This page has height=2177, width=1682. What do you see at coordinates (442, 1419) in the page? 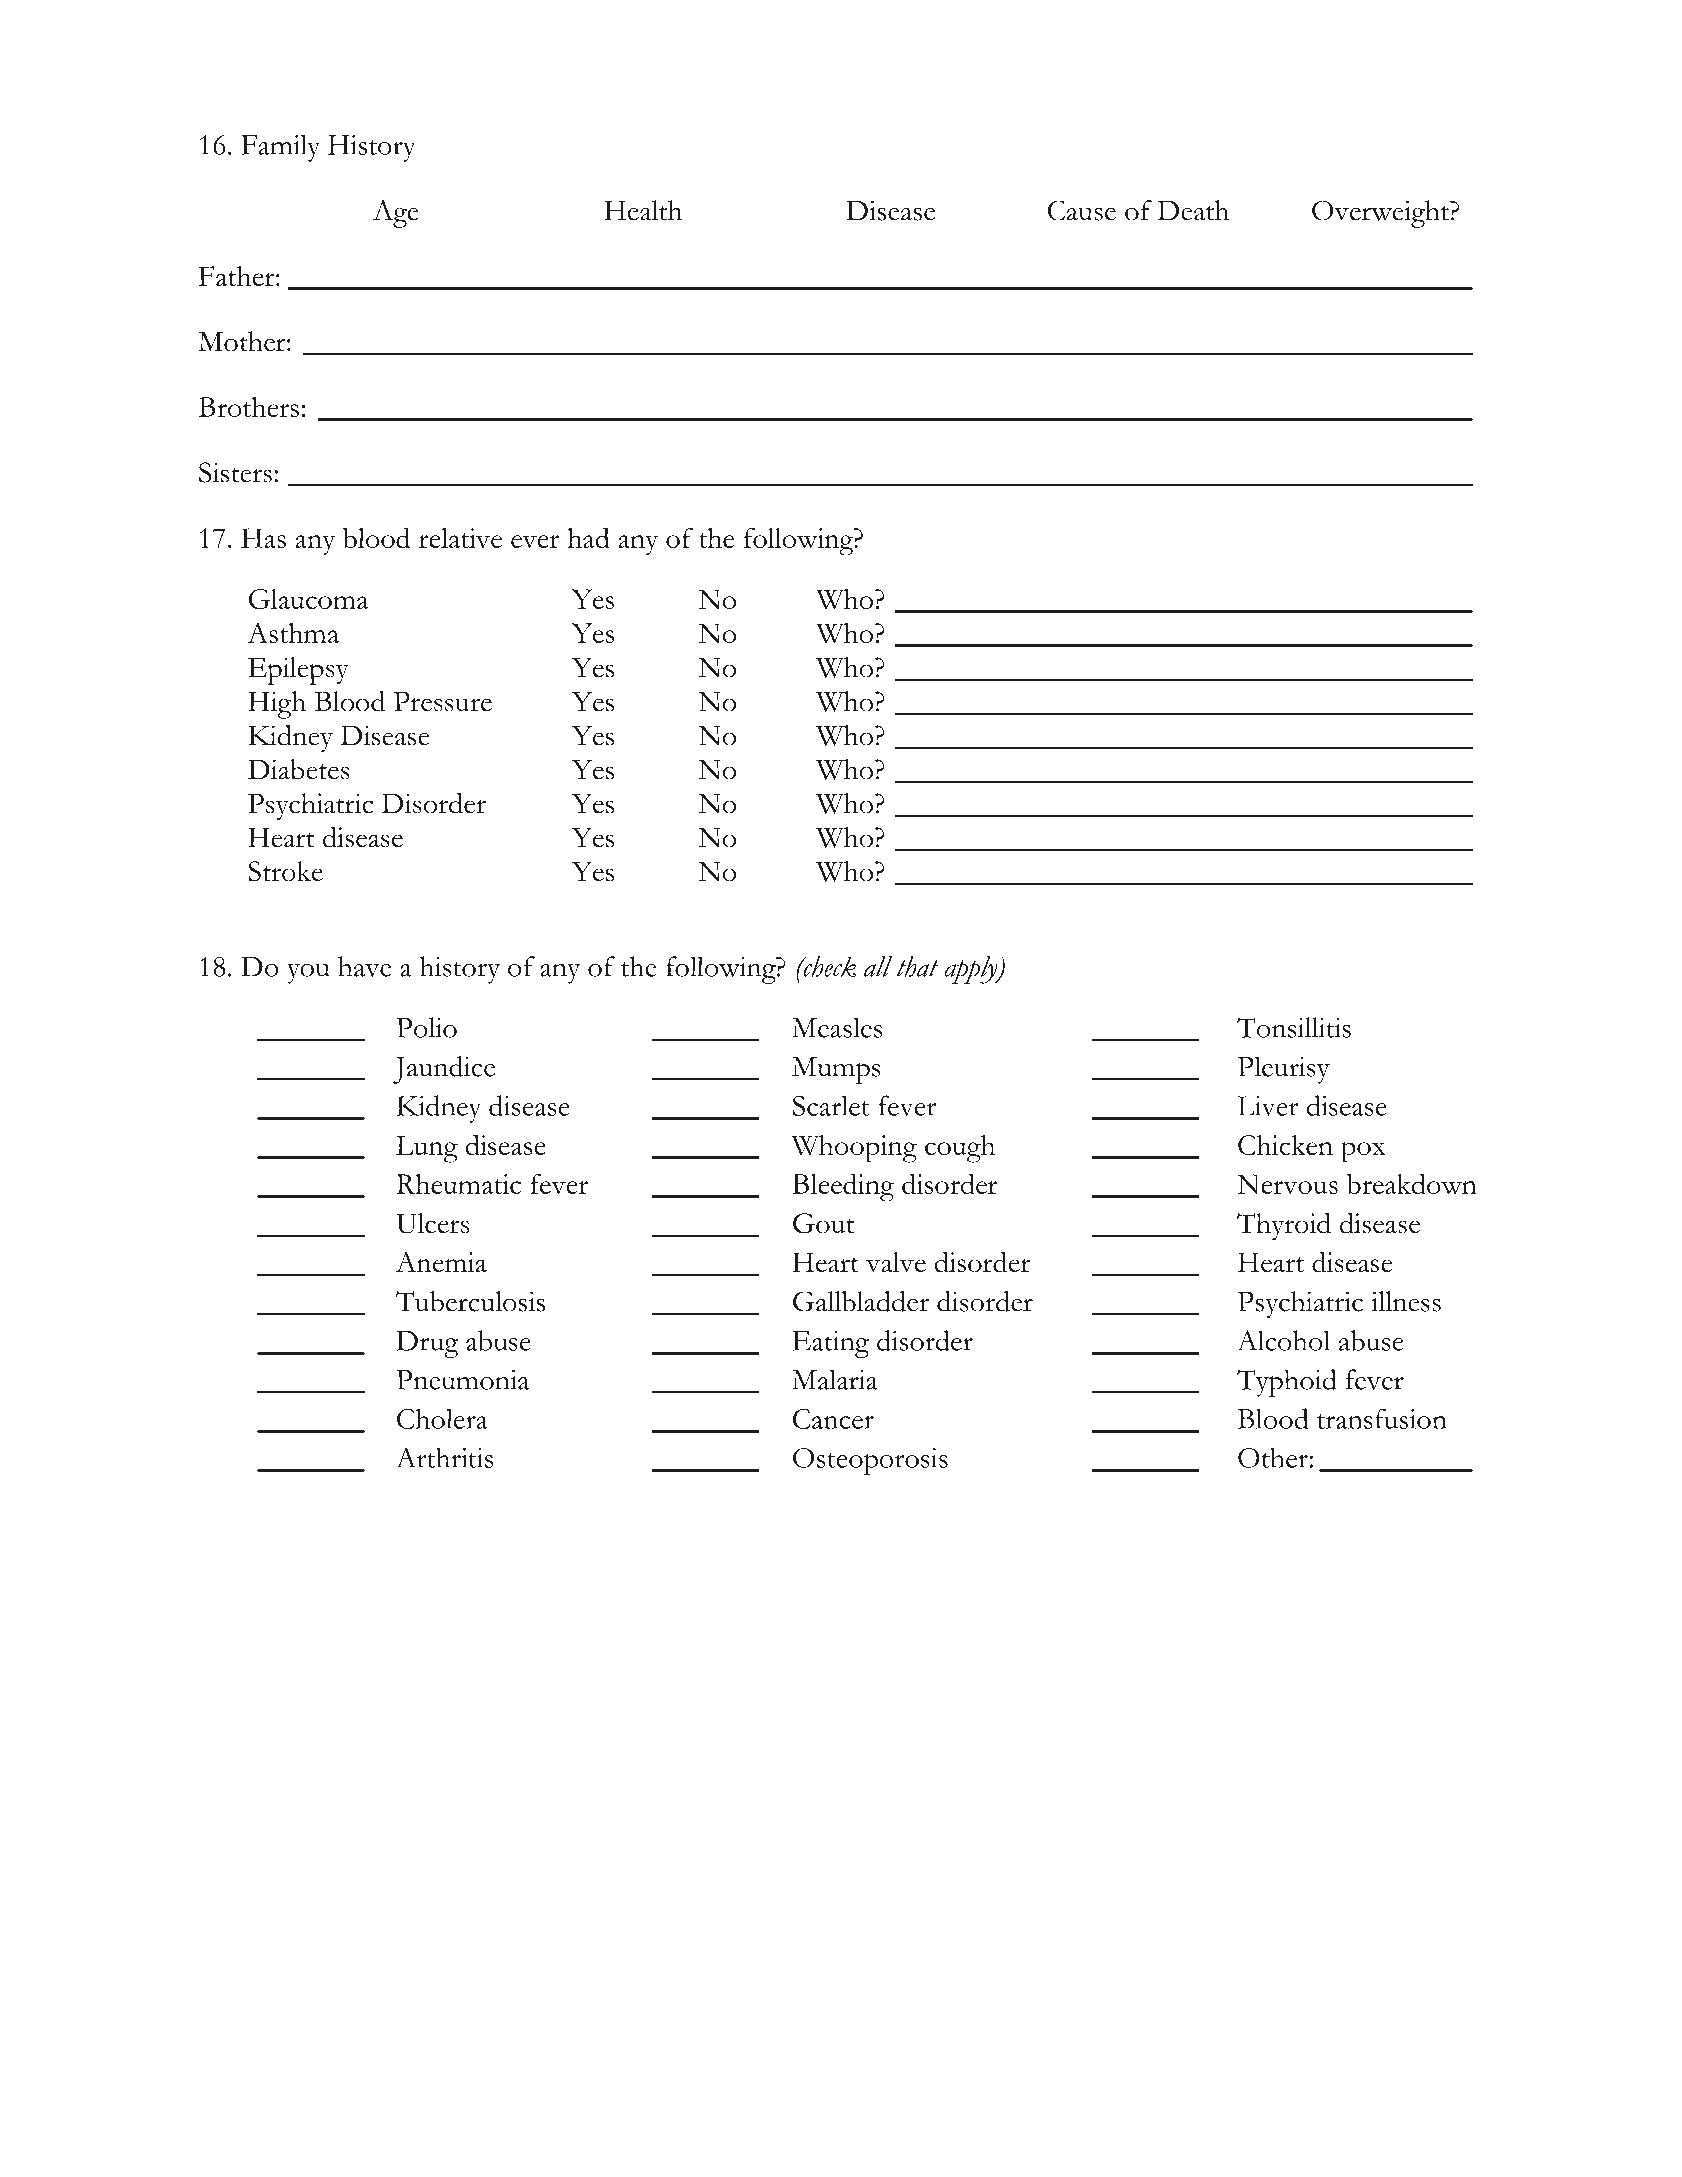
I see `Cholera` at bounding box center [442, 1419].
